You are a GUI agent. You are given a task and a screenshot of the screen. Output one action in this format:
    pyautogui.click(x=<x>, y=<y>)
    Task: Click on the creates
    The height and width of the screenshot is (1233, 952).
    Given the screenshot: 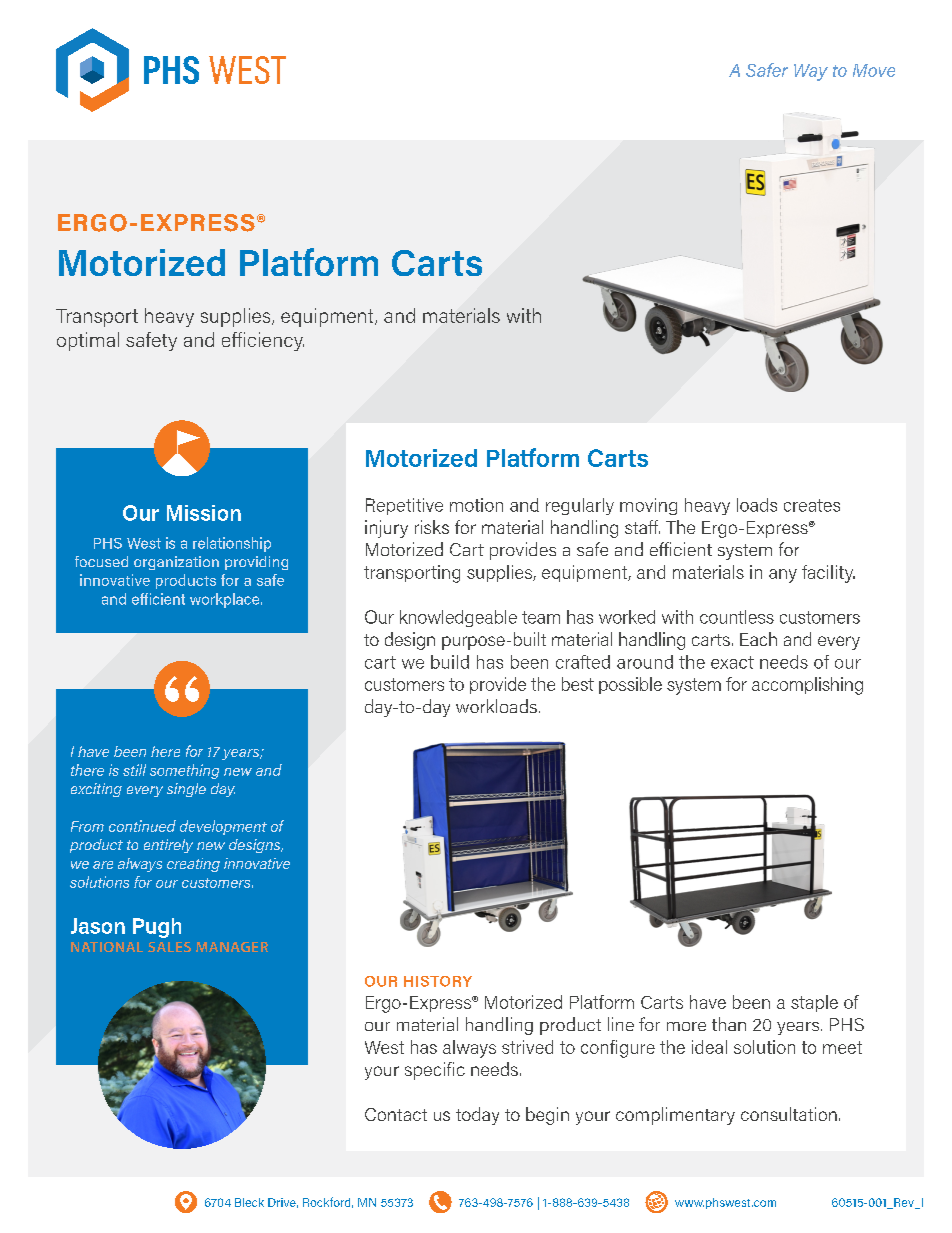 What is the action you would take?
    pyautogui.click(x=812, y=505)
